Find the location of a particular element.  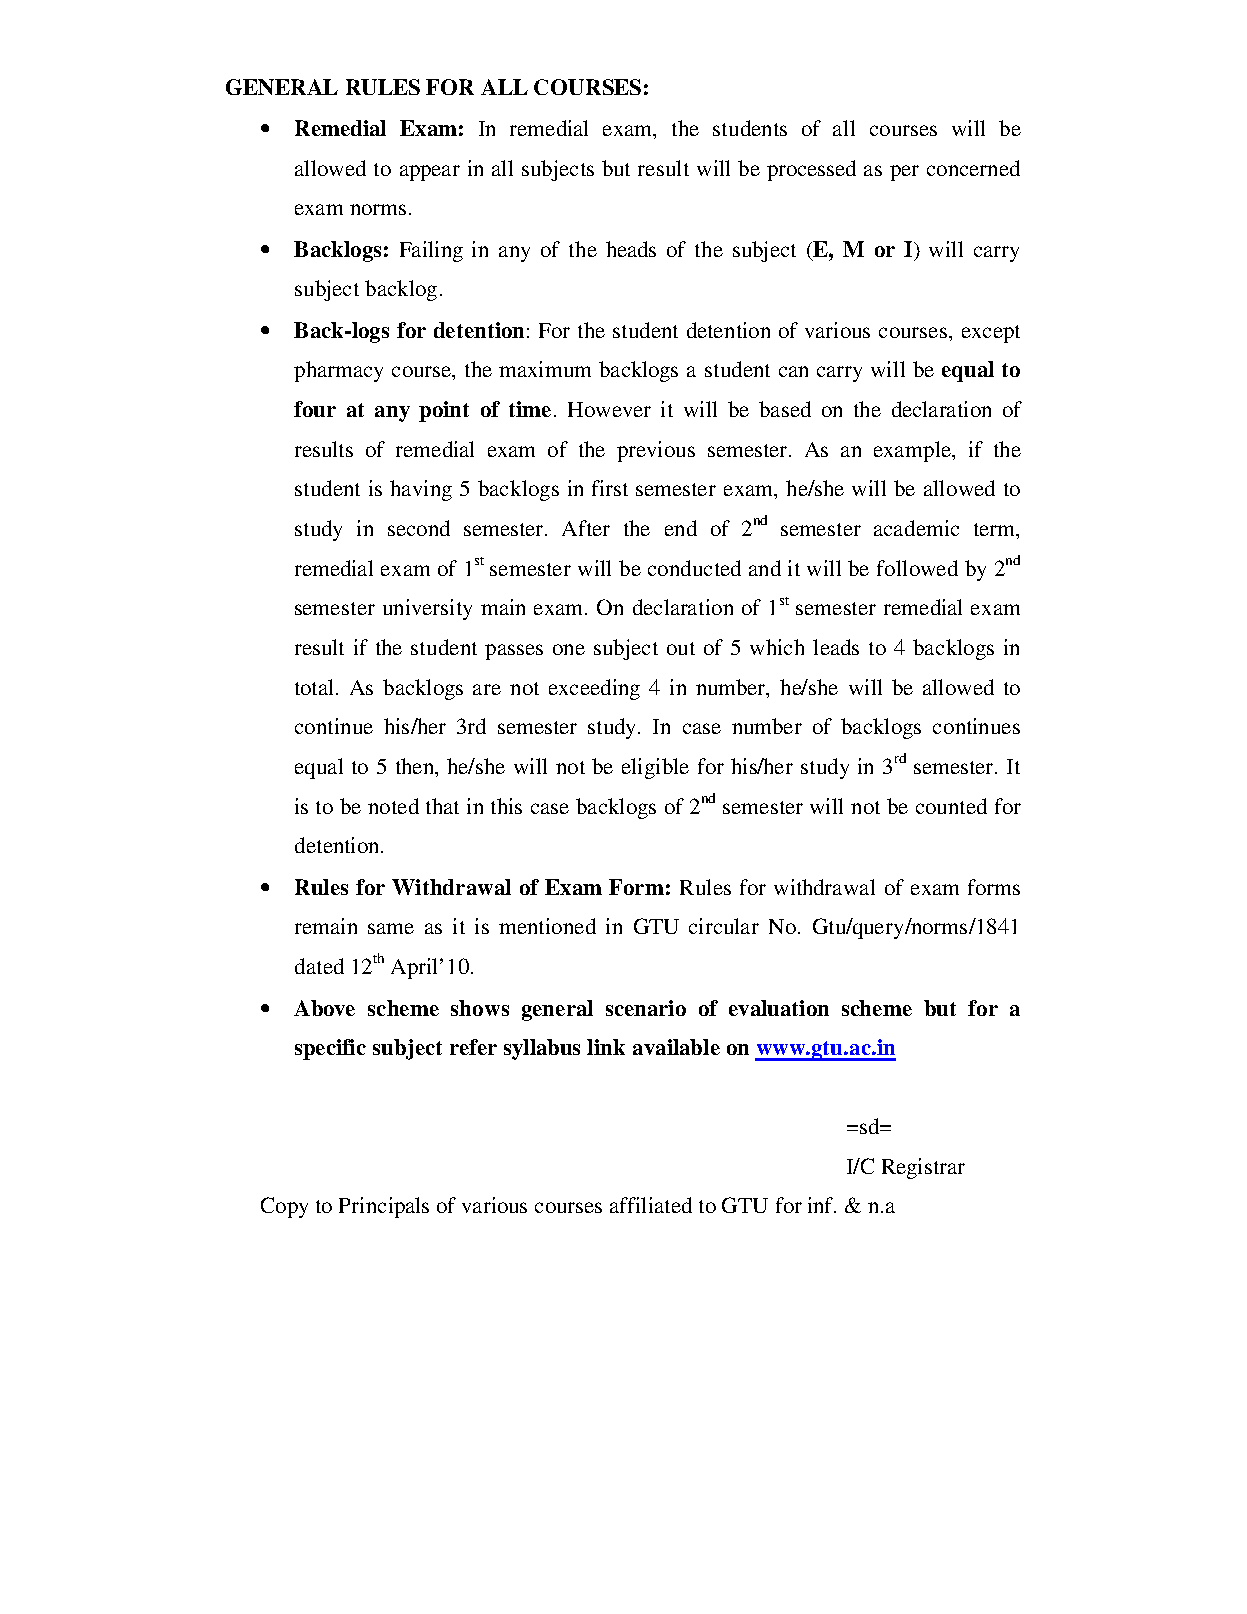

exceeding is located at coordinates (594, 689).
